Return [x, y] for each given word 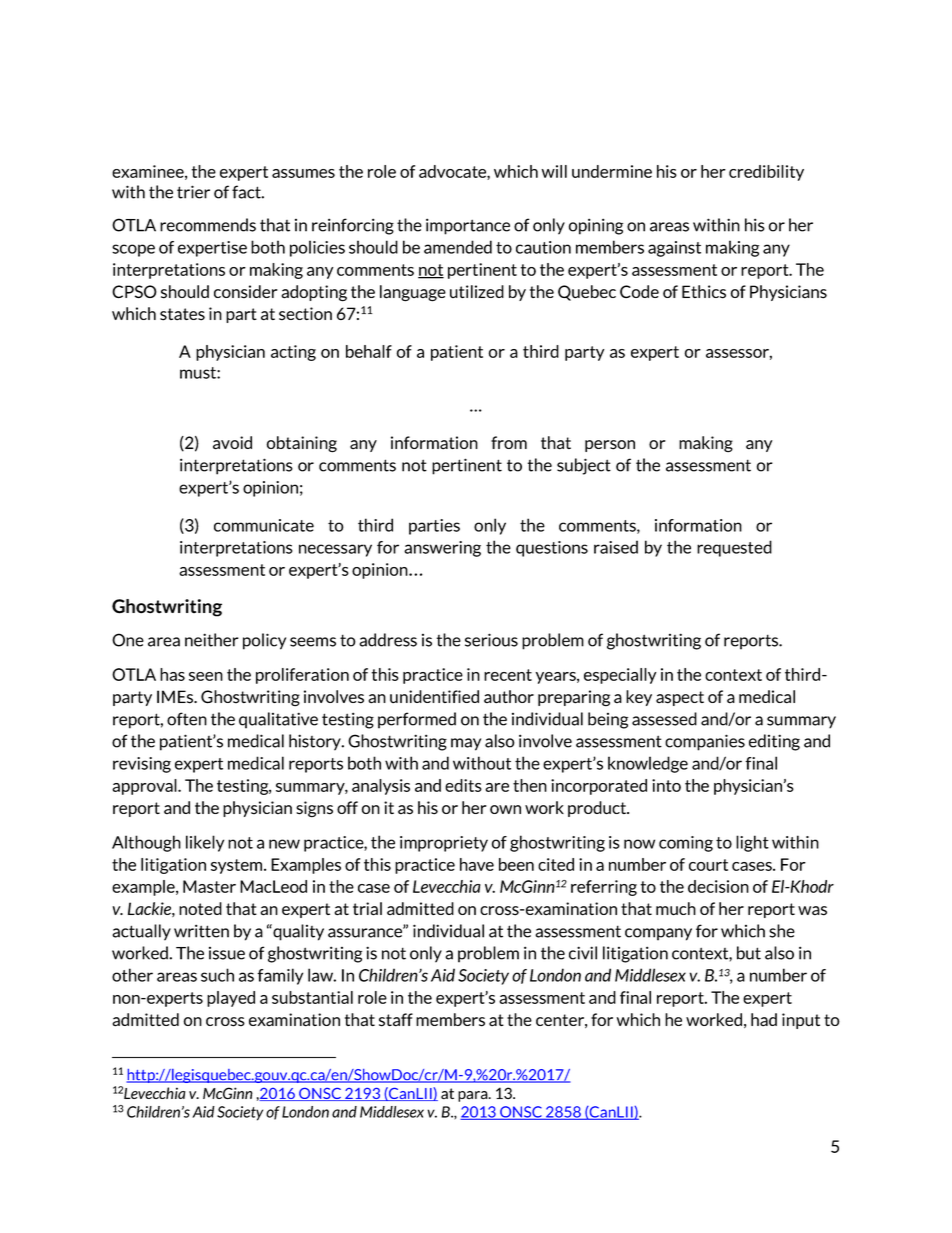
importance [468, 226]
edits [463, 785]
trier [193, 192]
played [231, 999]
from [509, 442]
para [474, 1096]
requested [734, 548]
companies [705, 742]
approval [145, 787]
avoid [232, 443]
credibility [766, 173]
